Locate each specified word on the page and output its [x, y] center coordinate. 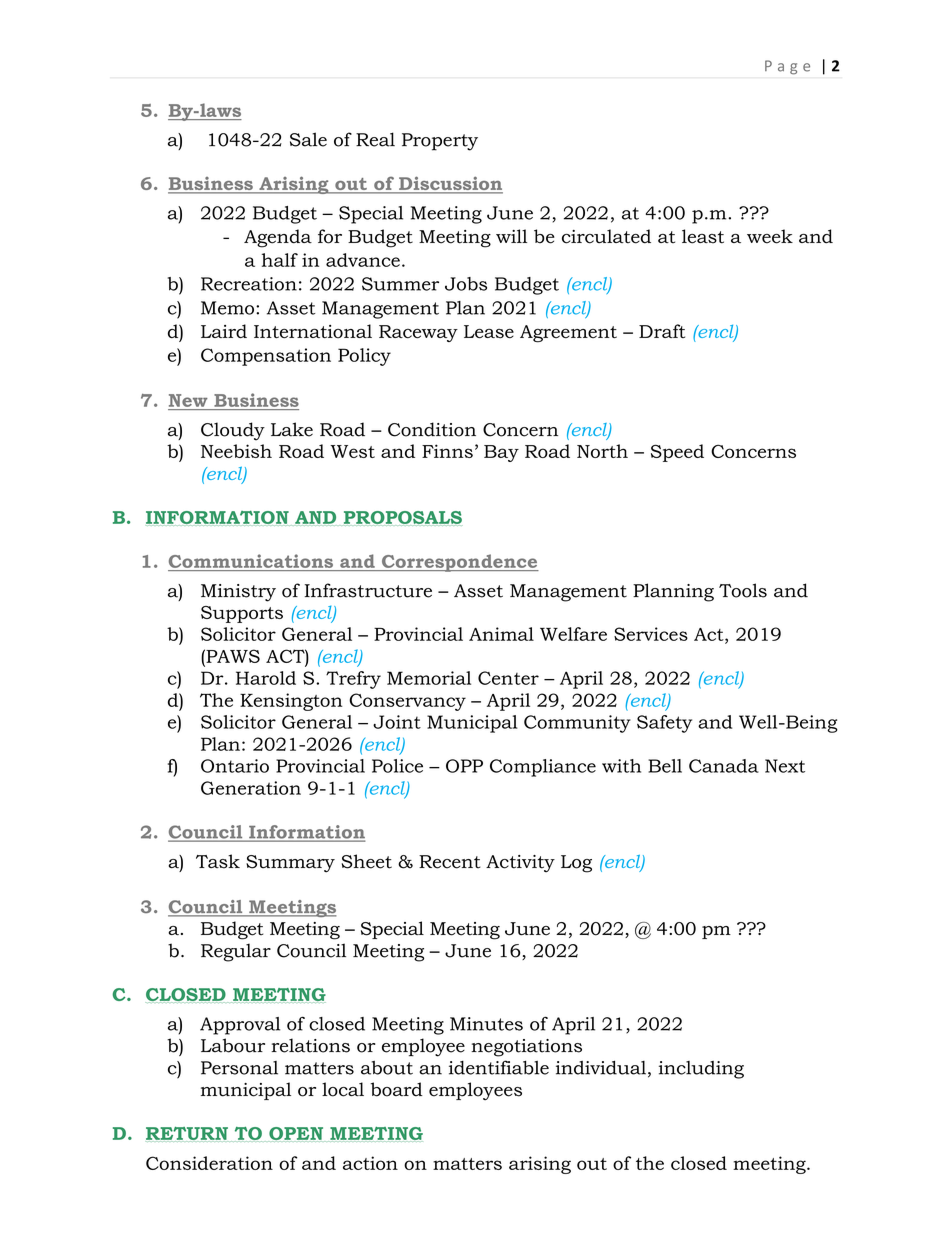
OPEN [297, 1134]
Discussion [450, 184]
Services [651, 634]
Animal [501, 634]
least [703, 236]
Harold [266, 678]
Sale [308, 139]
